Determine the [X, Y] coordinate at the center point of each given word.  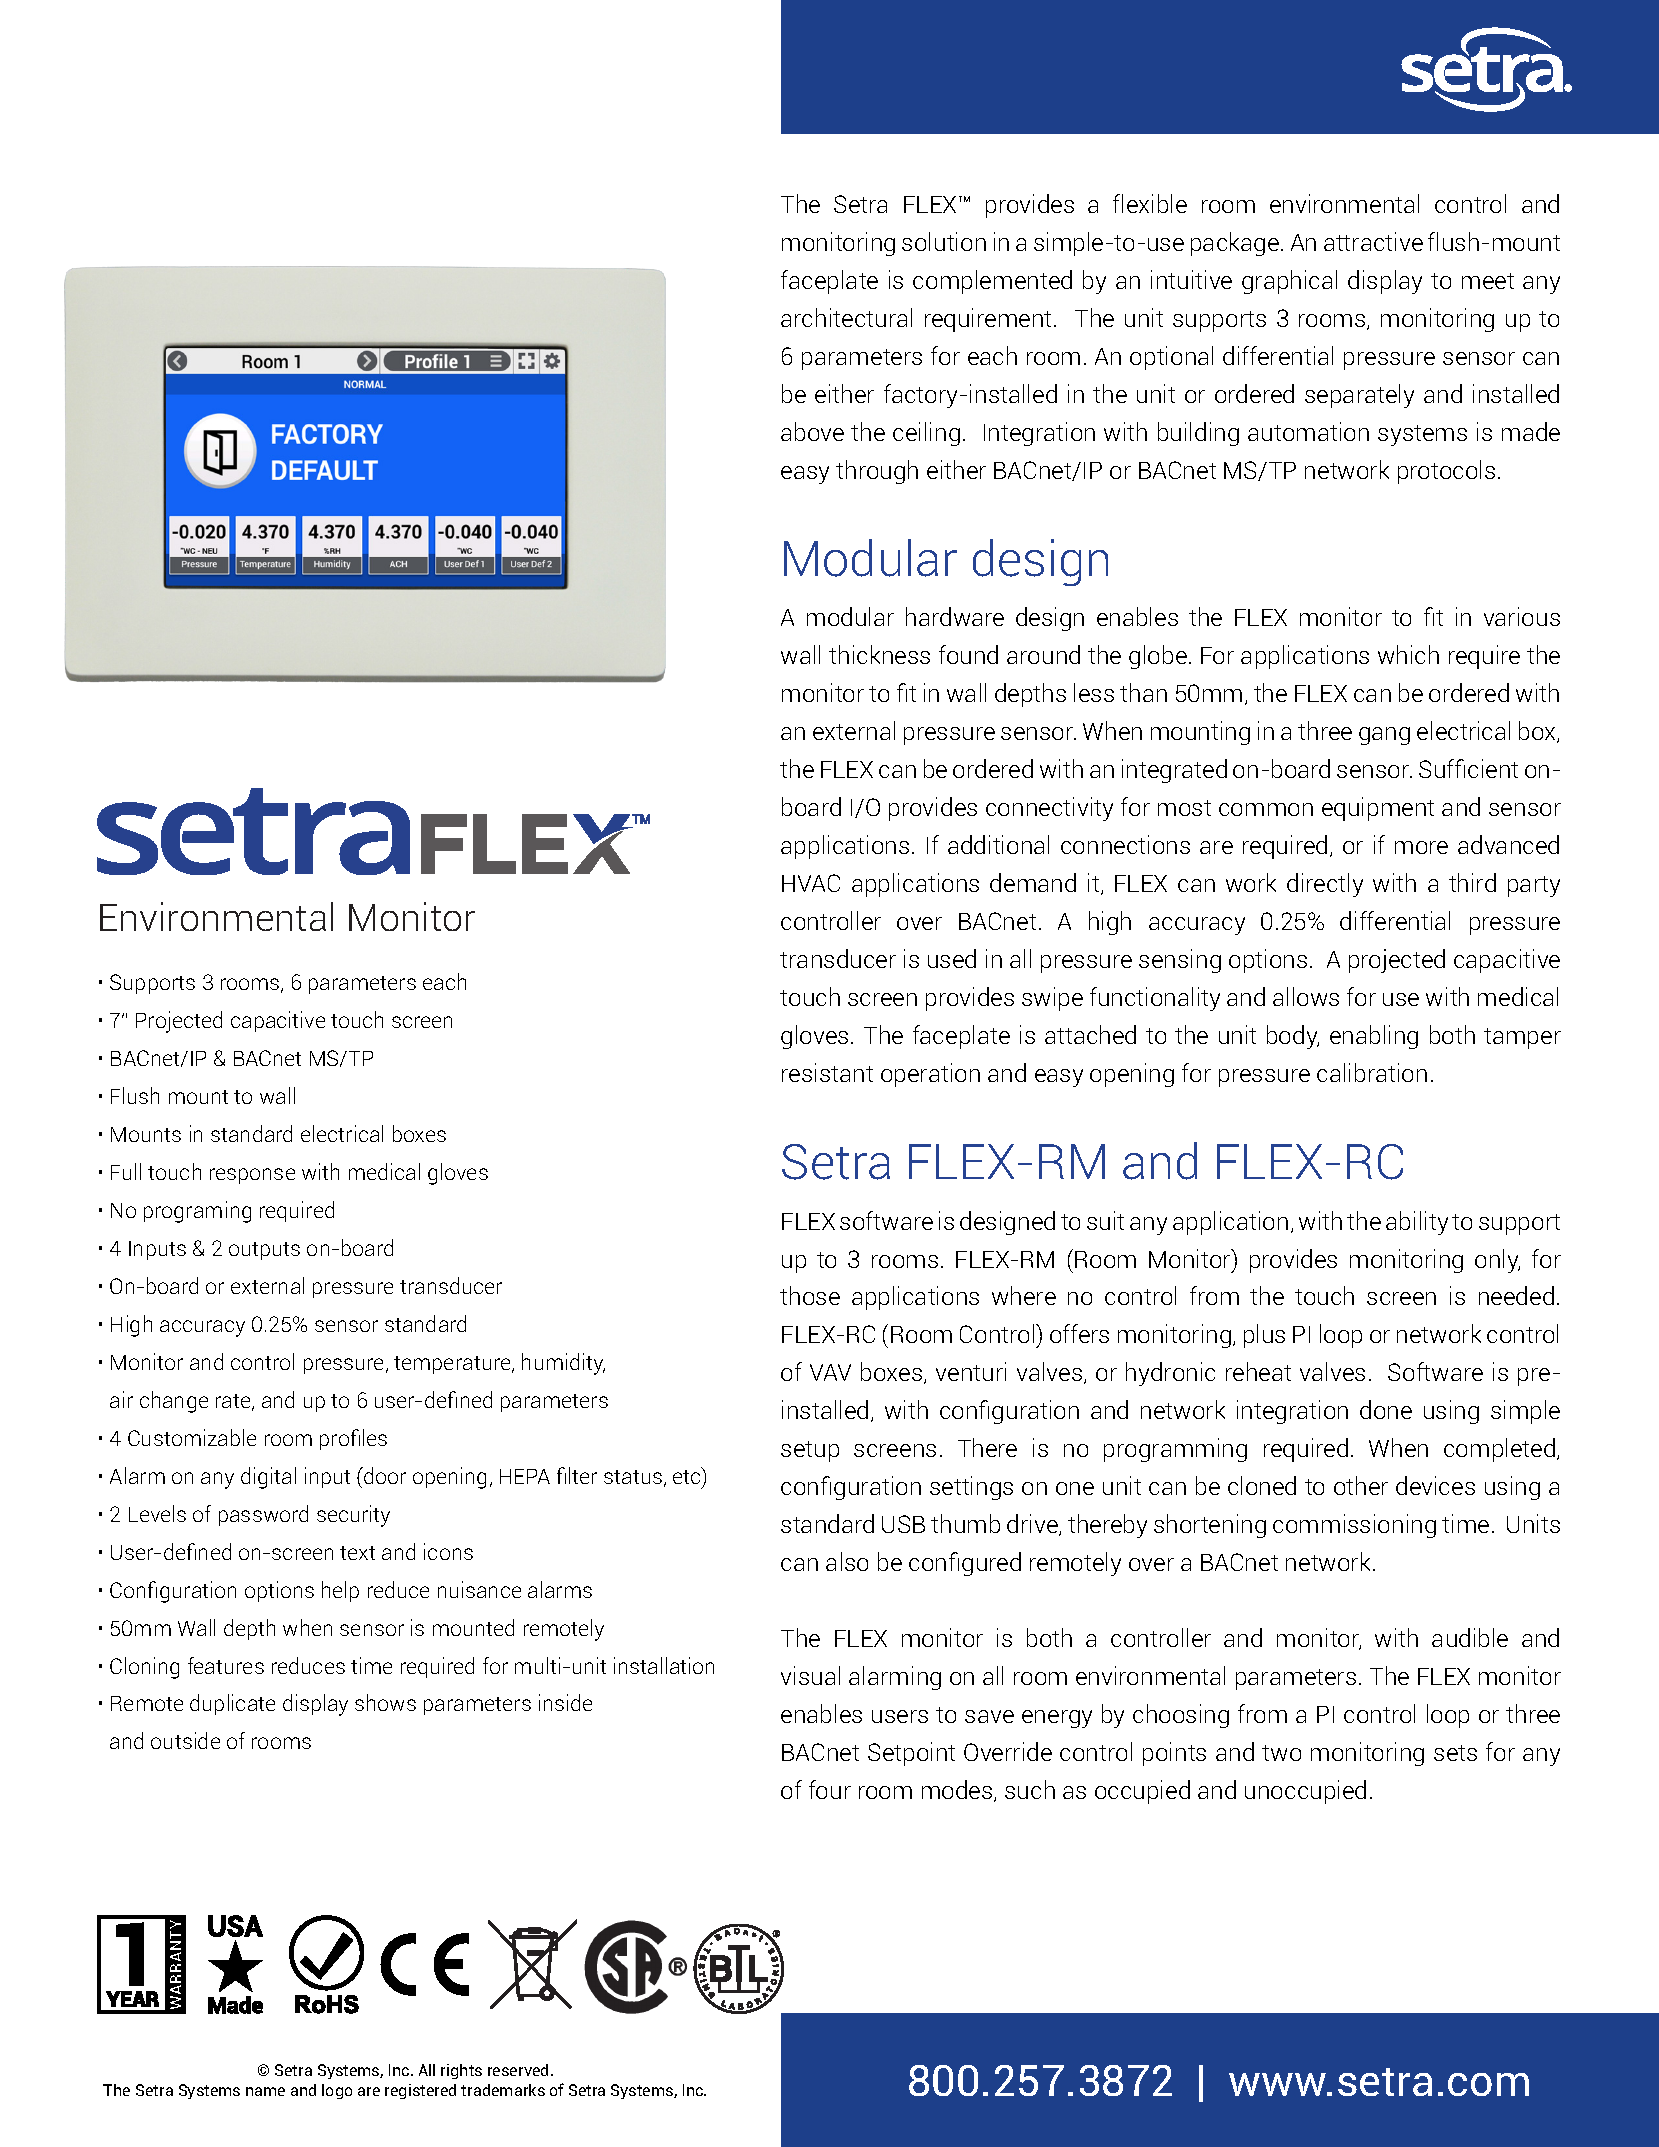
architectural [846, 317]
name [265, 2091]
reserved [518, 2070]
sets [1455, 1753]
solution [944, 241]
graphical [1289, 282]
